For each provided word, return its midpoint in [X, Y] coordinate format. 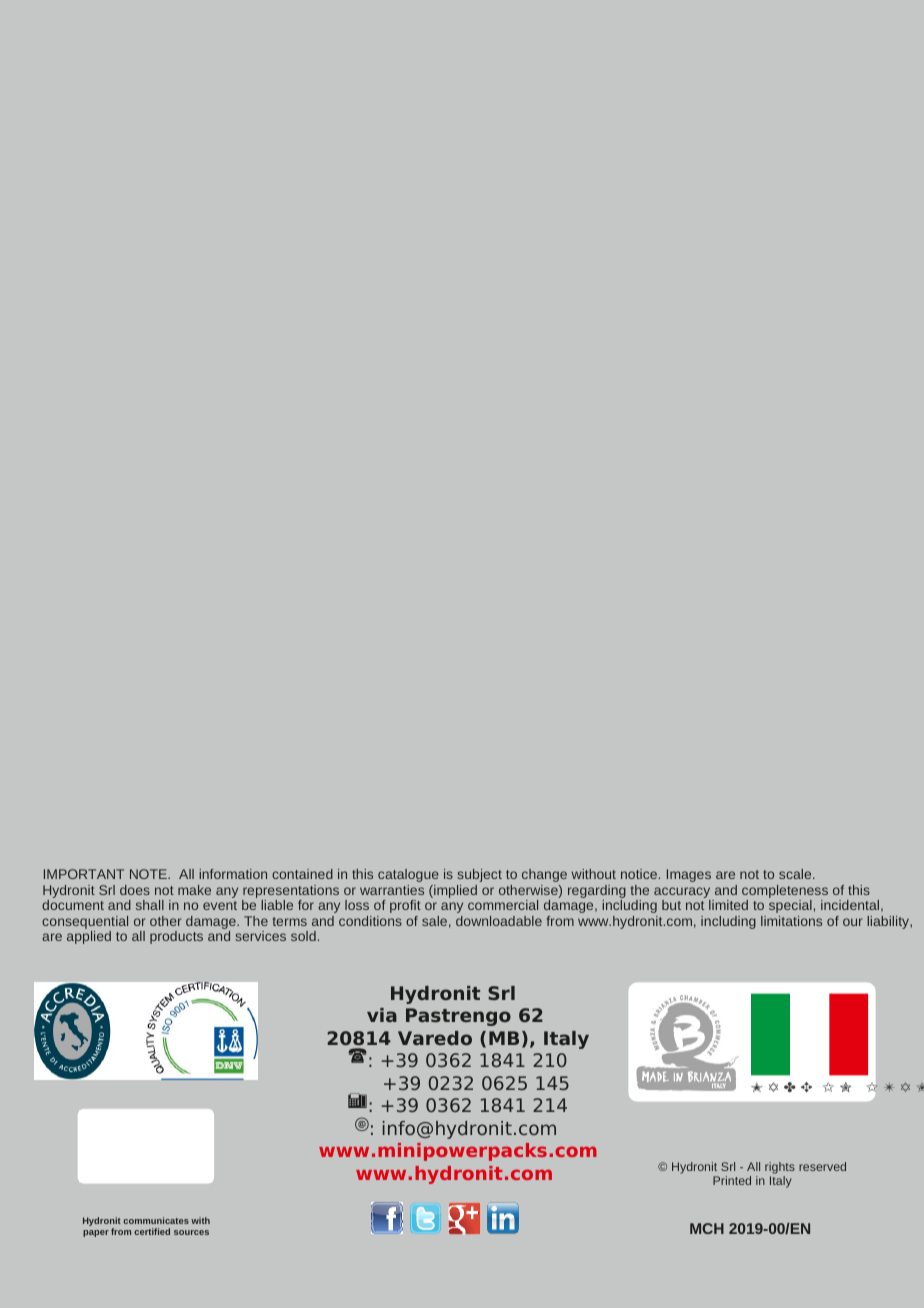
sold [303, 936]
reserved [822, 1166]
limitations [791, 921]
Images [689, 875]
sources [191, 1232]
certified [152, 1231]
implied [454, 891]
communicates [156, 1220]
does [135, 890]
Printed [732, 1180]
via [382, 1015]
